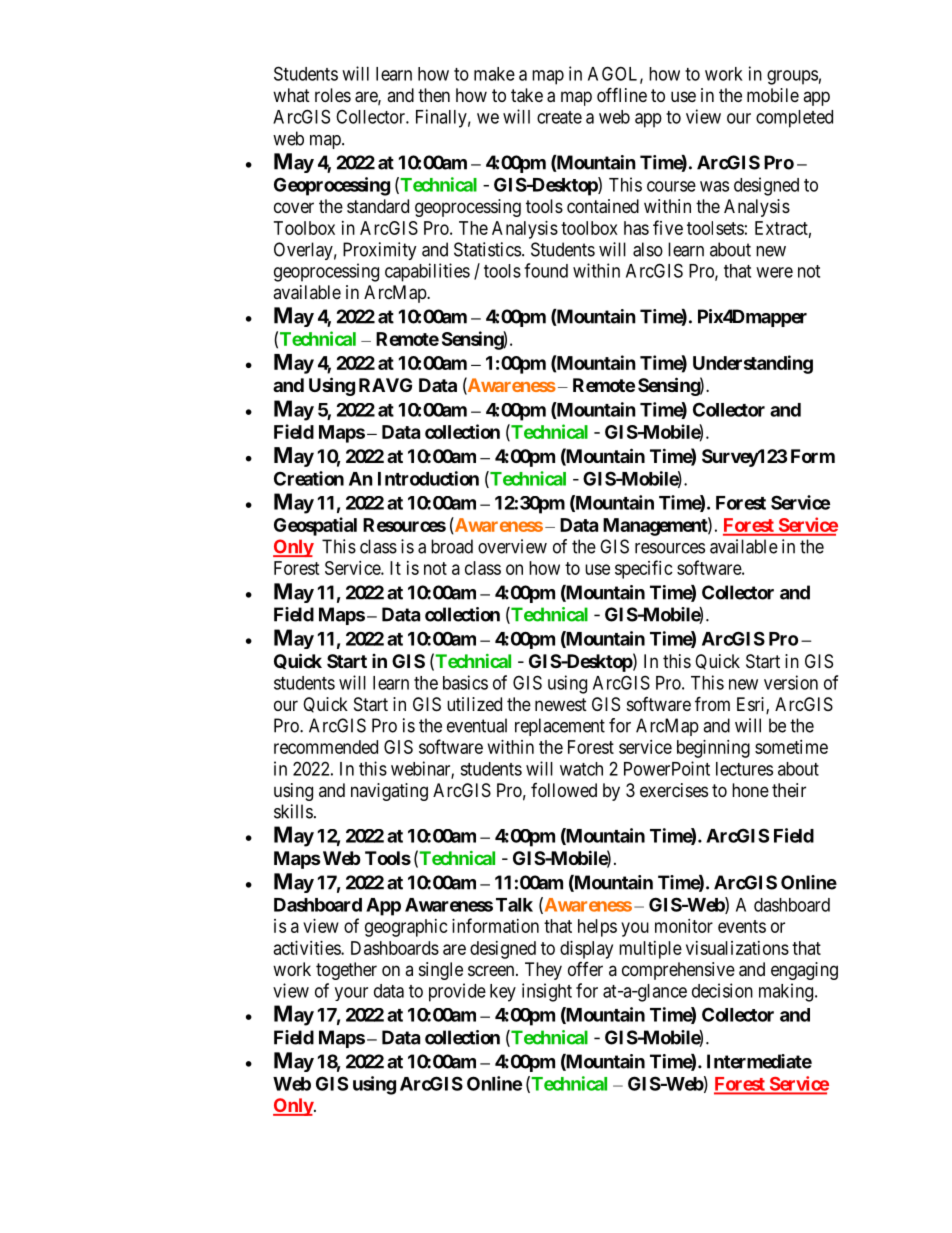 Image resolution: width=952 pixels, height=1233 pixels. I want to click on from, so click(712, 703).
